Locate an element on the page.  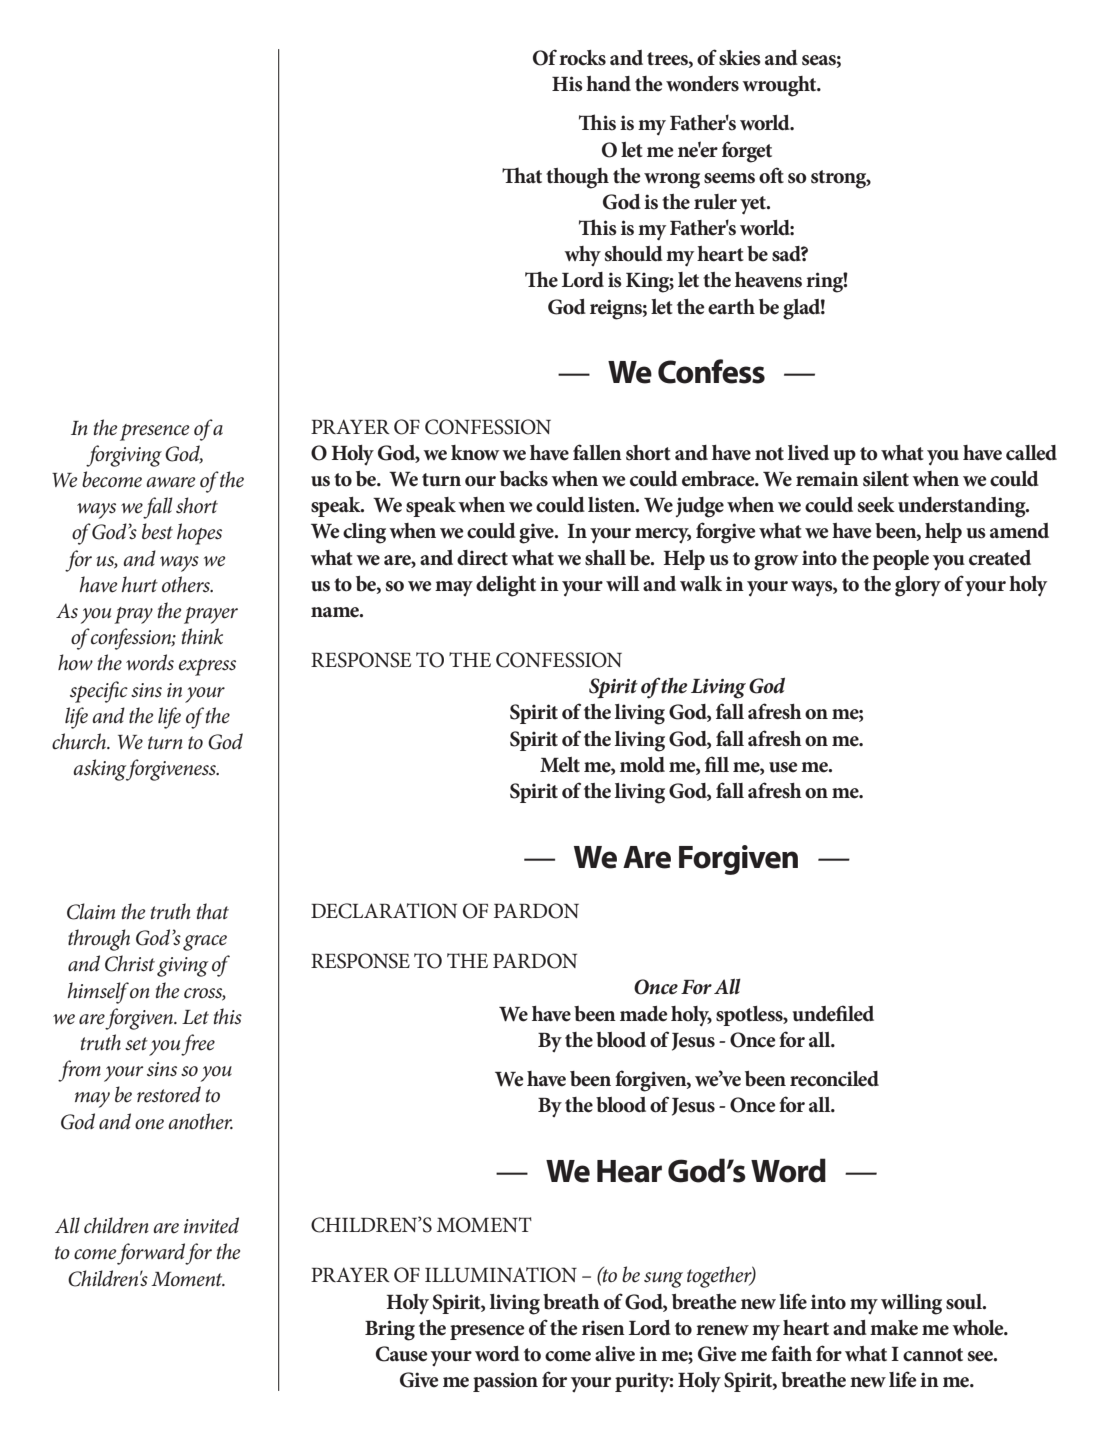
backs is located at coordinates (524, 479).
